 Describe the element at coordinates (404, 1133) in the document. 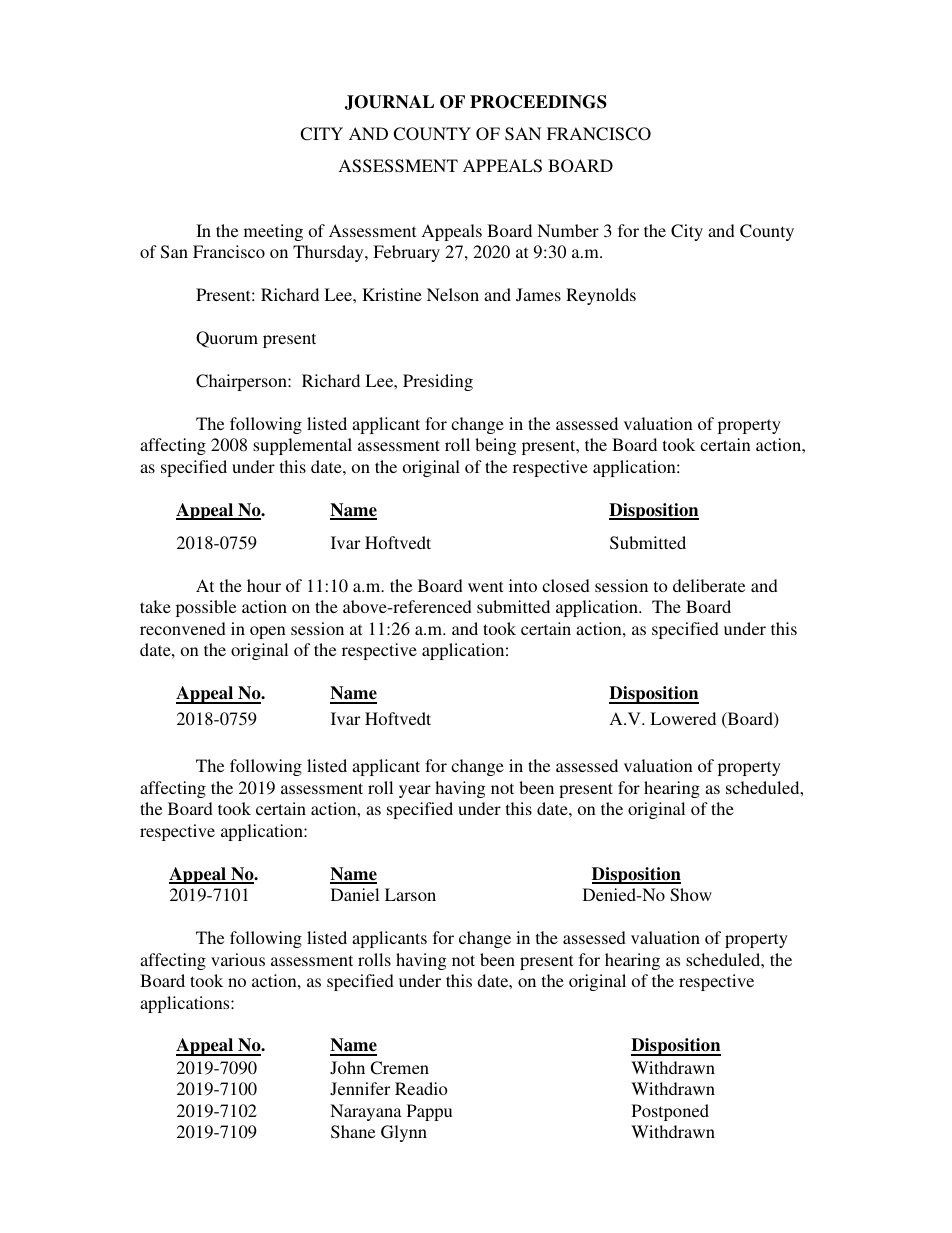

I see `Glynn` at that location.
